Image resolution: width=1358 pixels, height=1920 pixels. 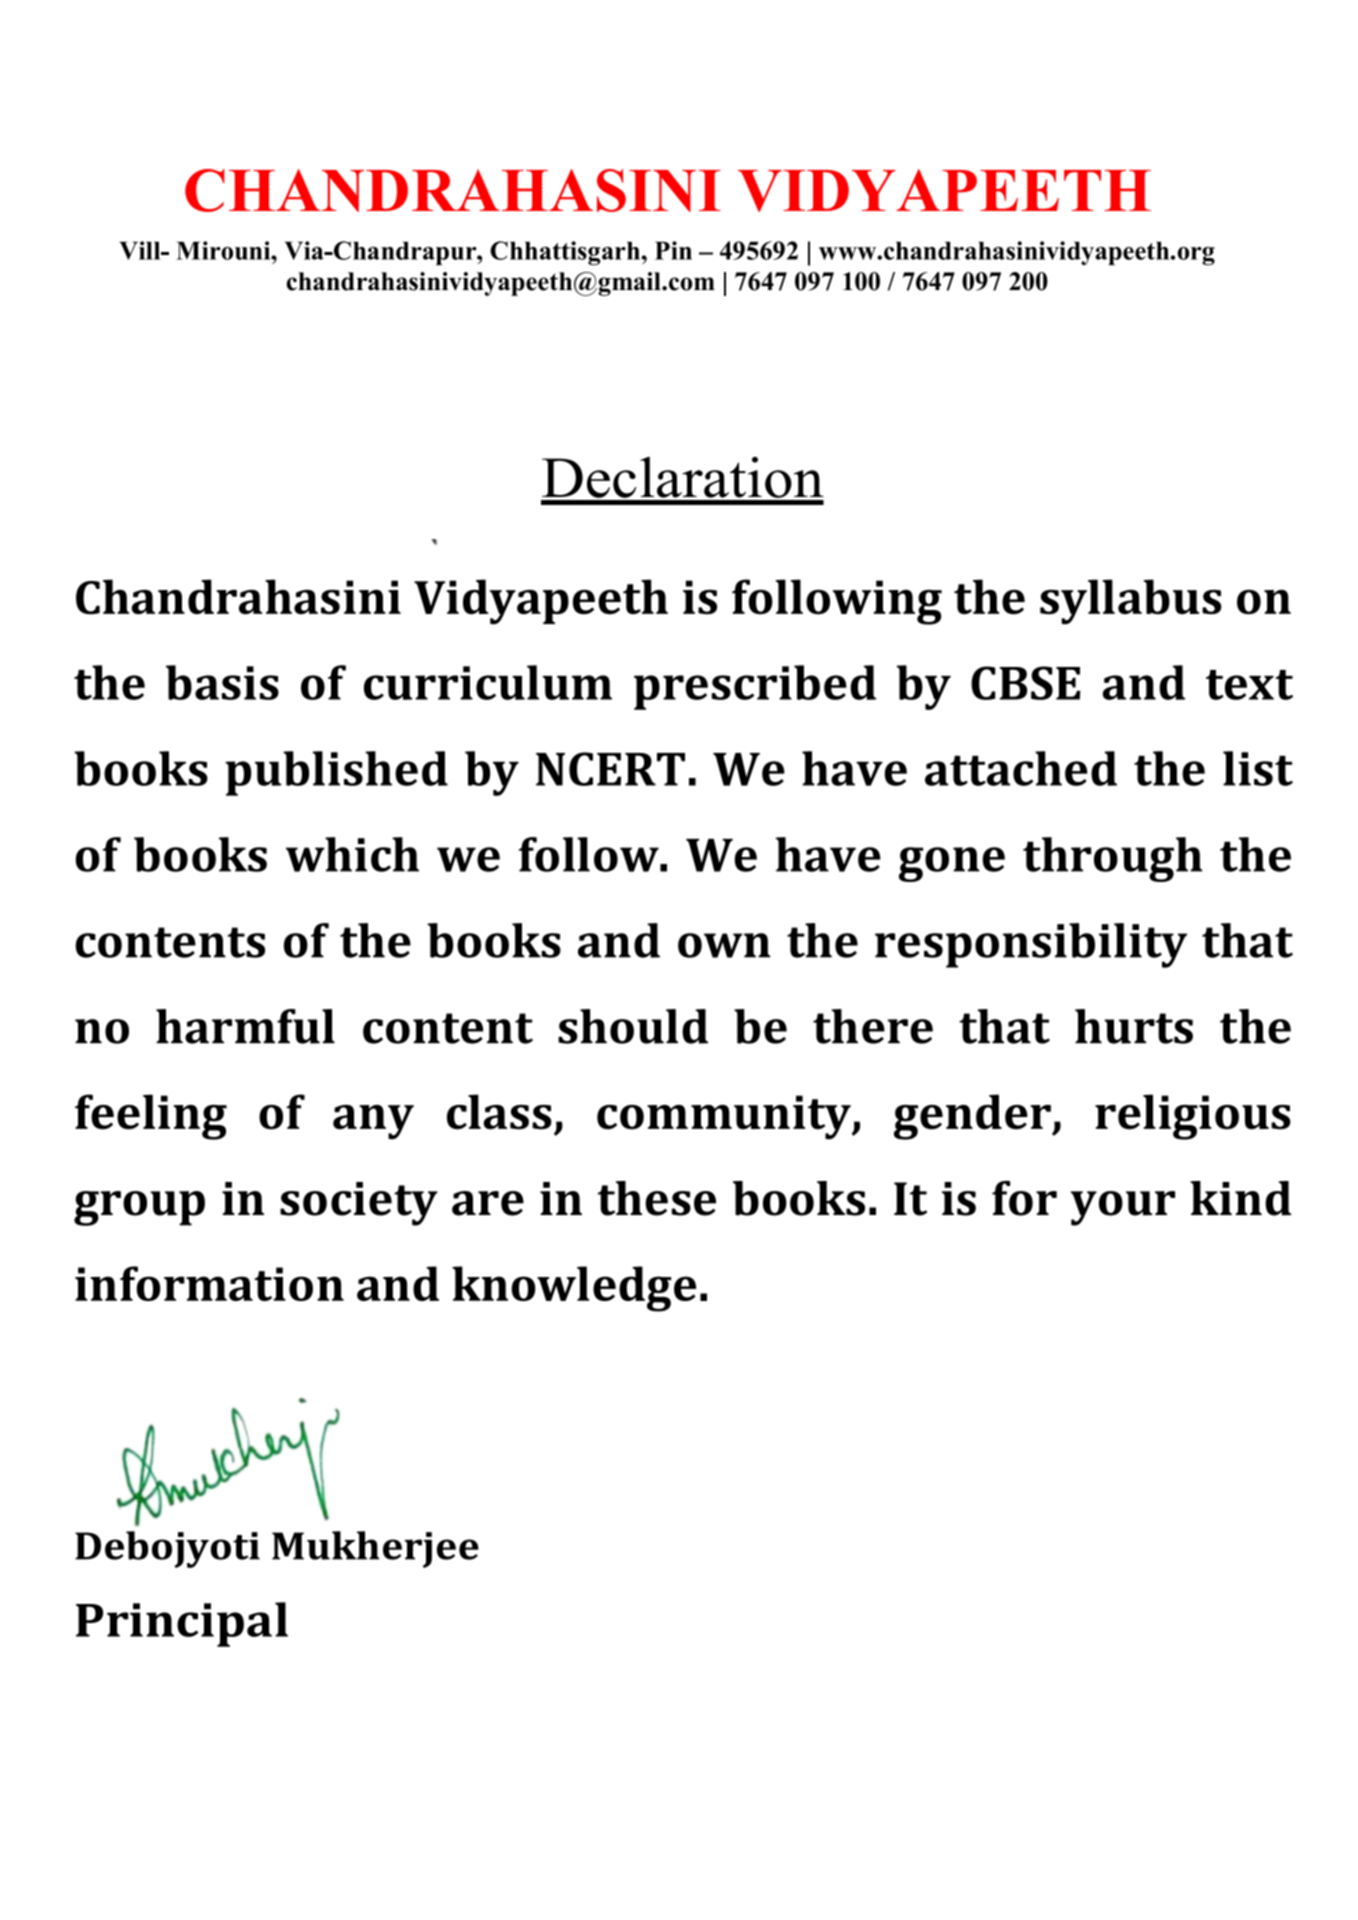 What do you see at coordinates (245, 1026) in the screenshot?
I see `harmful` at bounding box center [245, 1026].
